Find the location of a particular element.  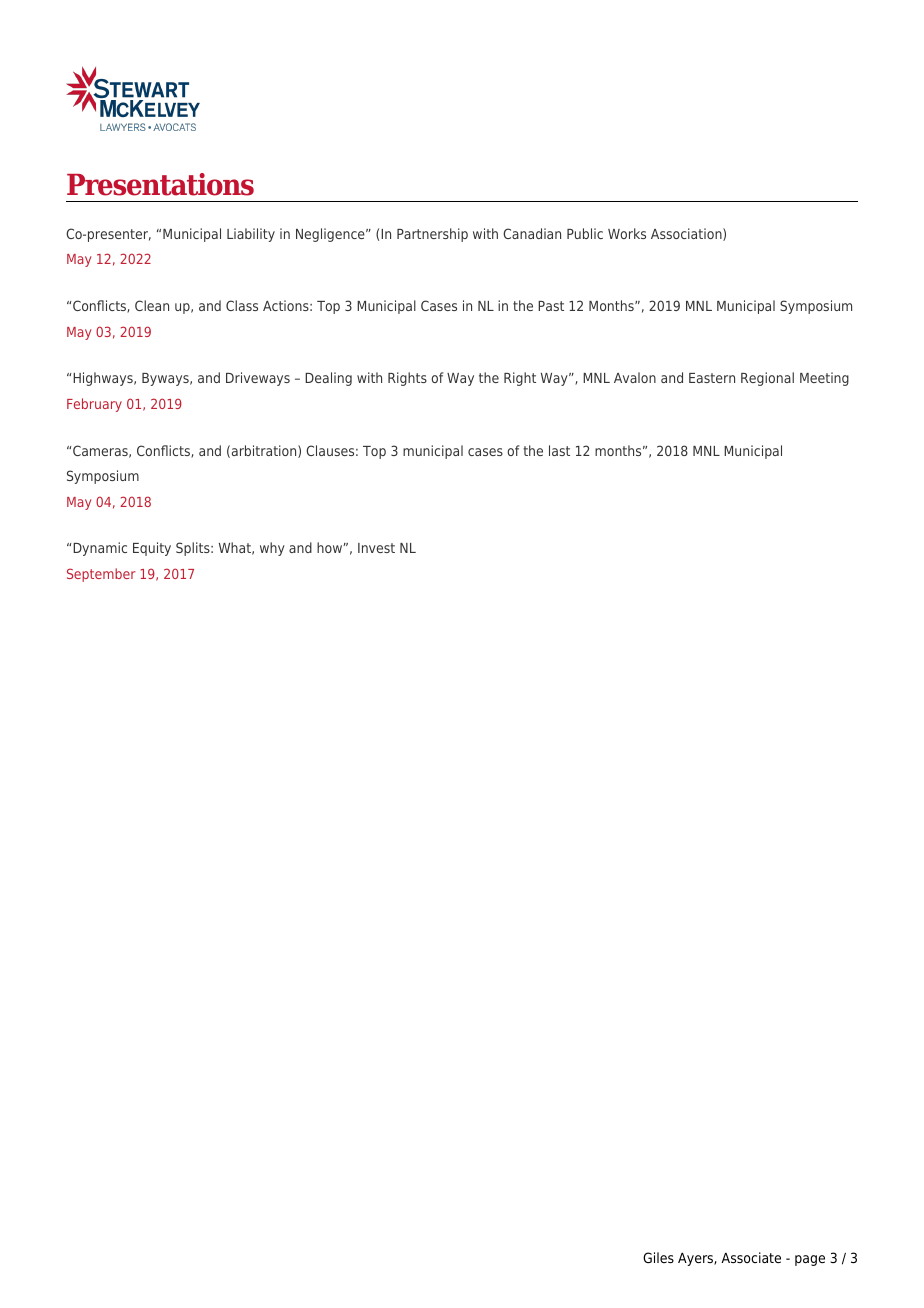

last is located at coordinates (559, 450).
